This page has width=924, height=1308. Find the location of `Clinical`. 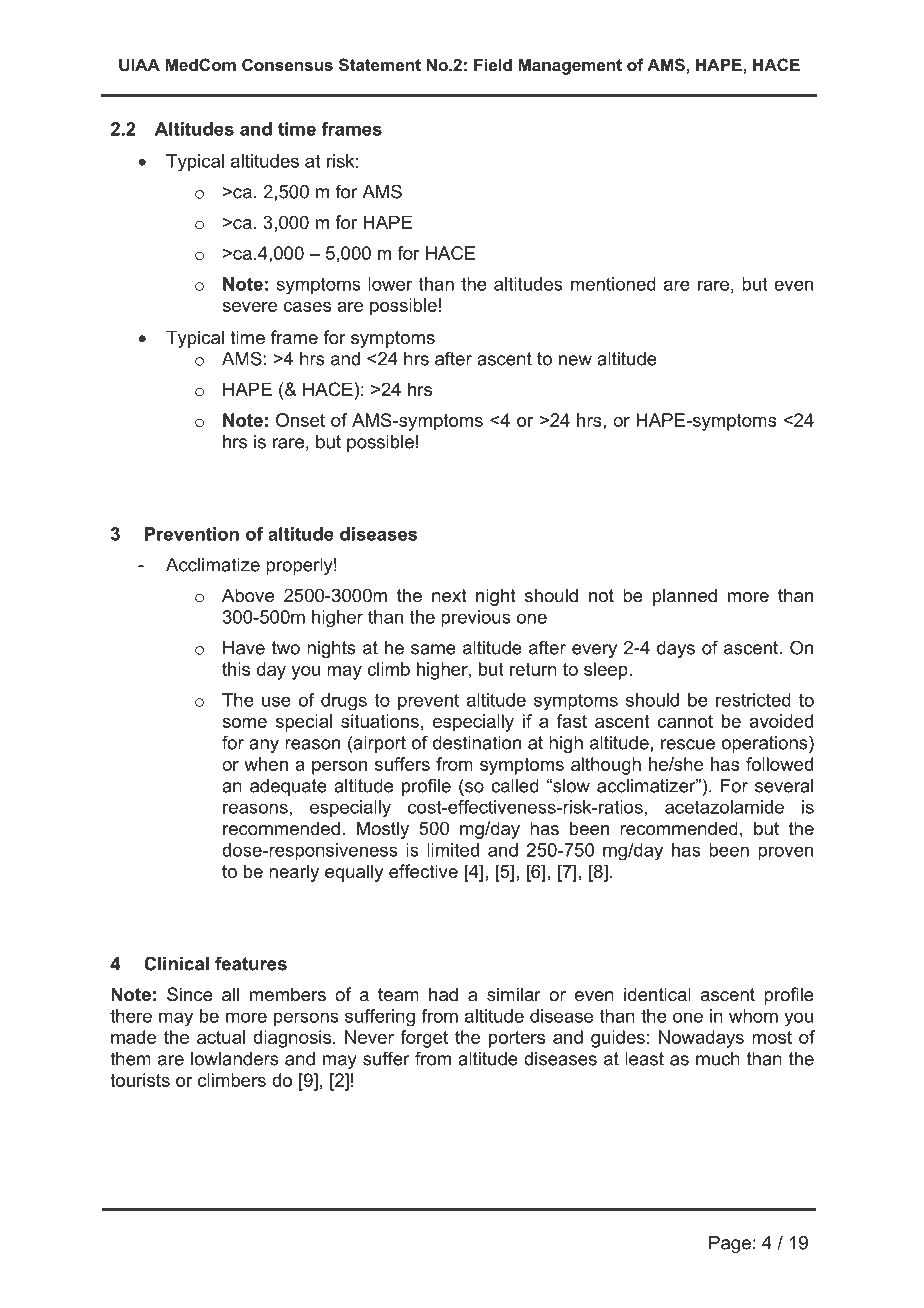

Clinical is located at coordinates (176, 963).
